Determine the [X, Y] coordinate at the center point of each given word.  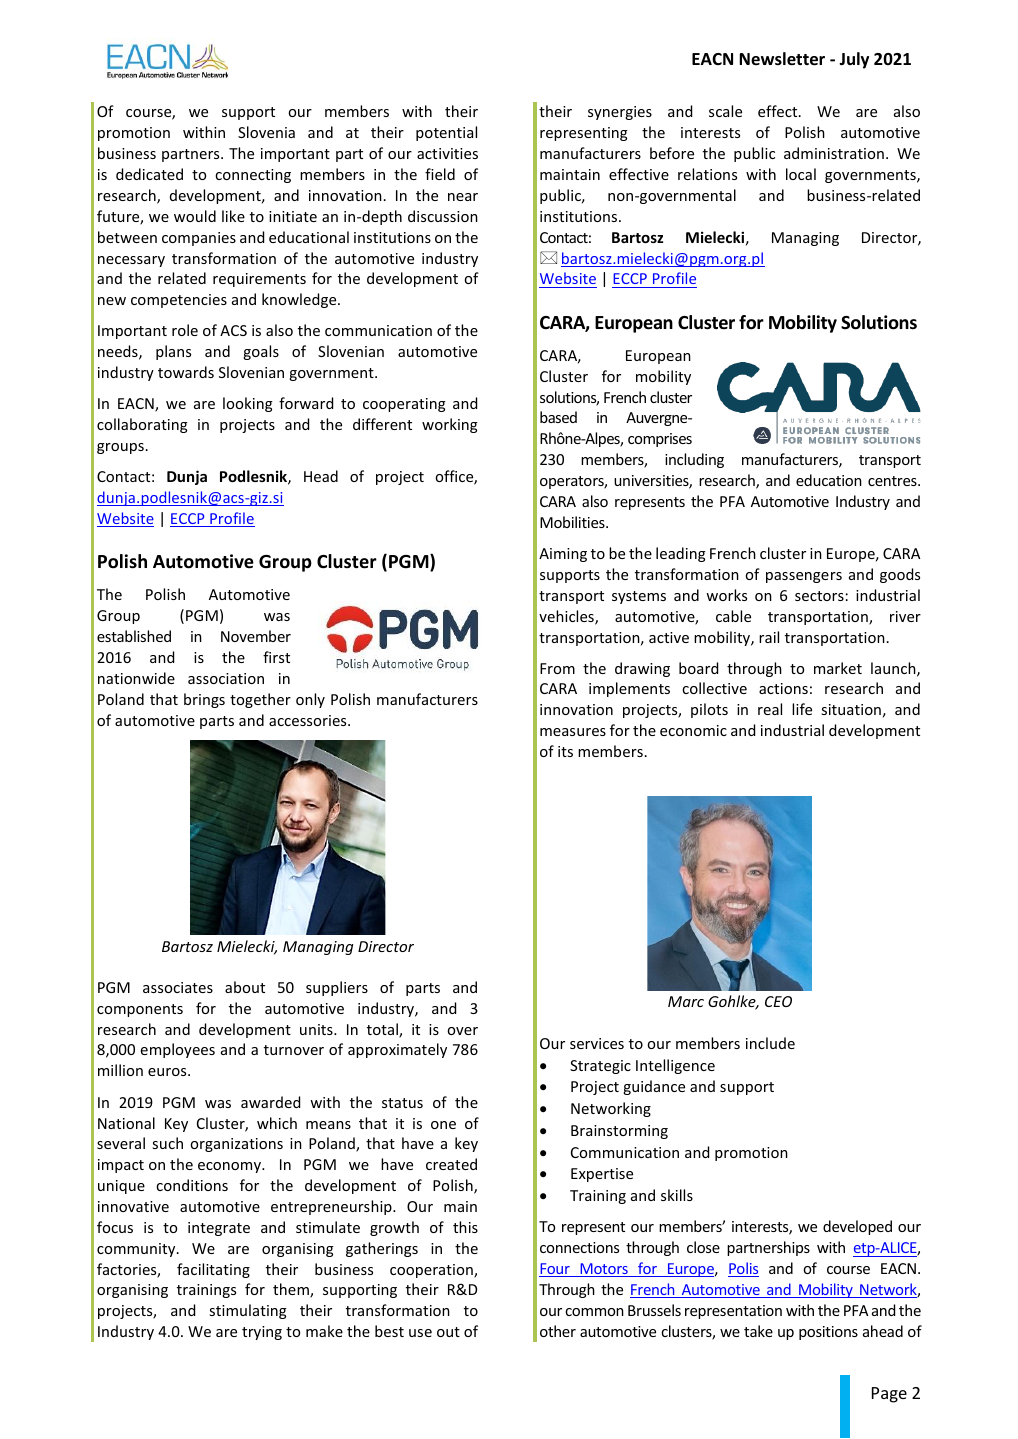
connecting [253, 176]
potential [446, 133]
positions [828, 1333]
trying [262, 1333]
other [558, 1331]
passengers [804, 577]
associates [178, 987]
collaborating [142, 425]
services [597, 1043]
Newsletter [782, 59]
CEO [778, 1001]
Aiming [563, 555]
